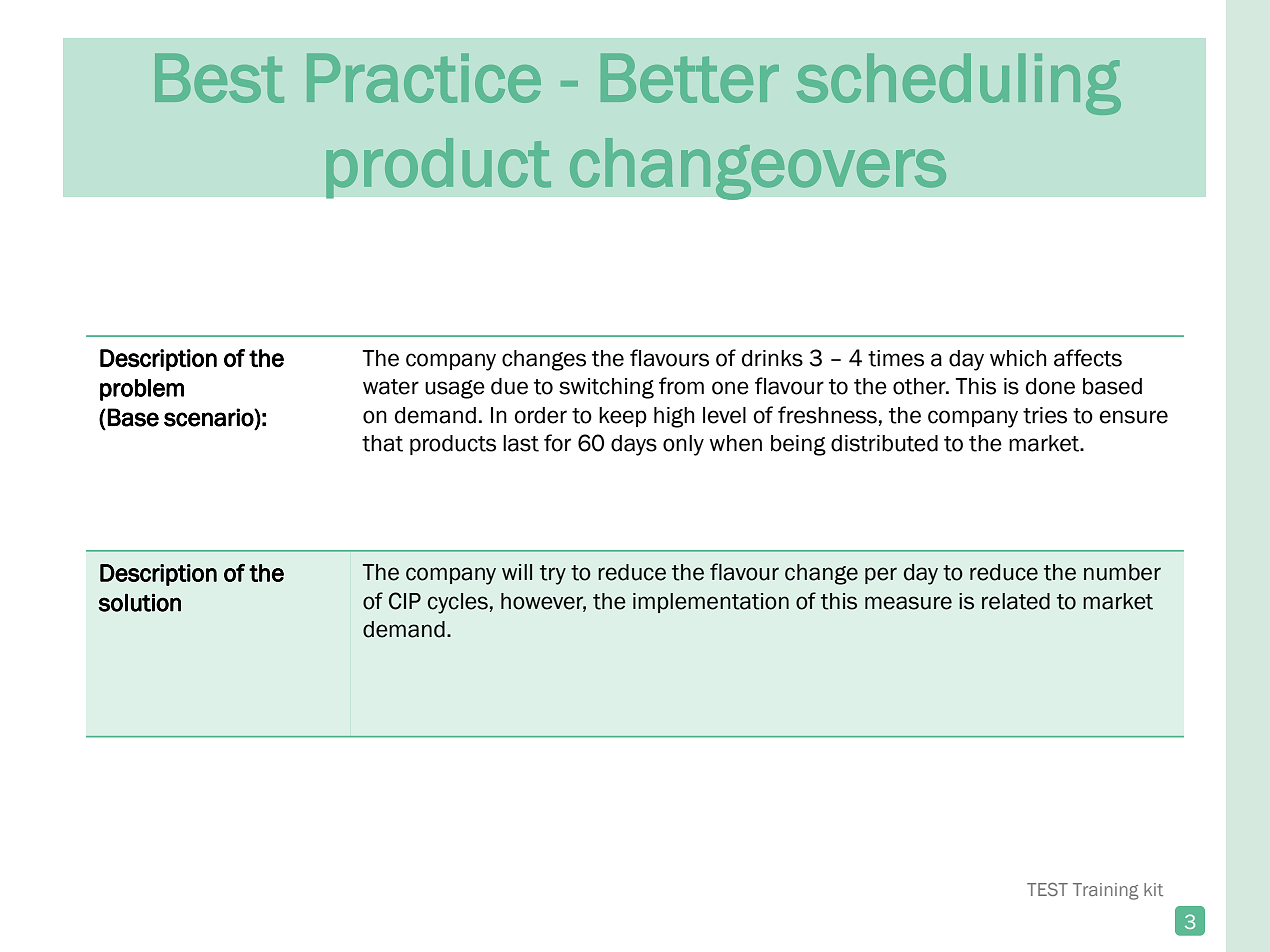  What do you see at coordinates (139, 603) in the document?
I see `solution` at bounding box center [139, 603].
